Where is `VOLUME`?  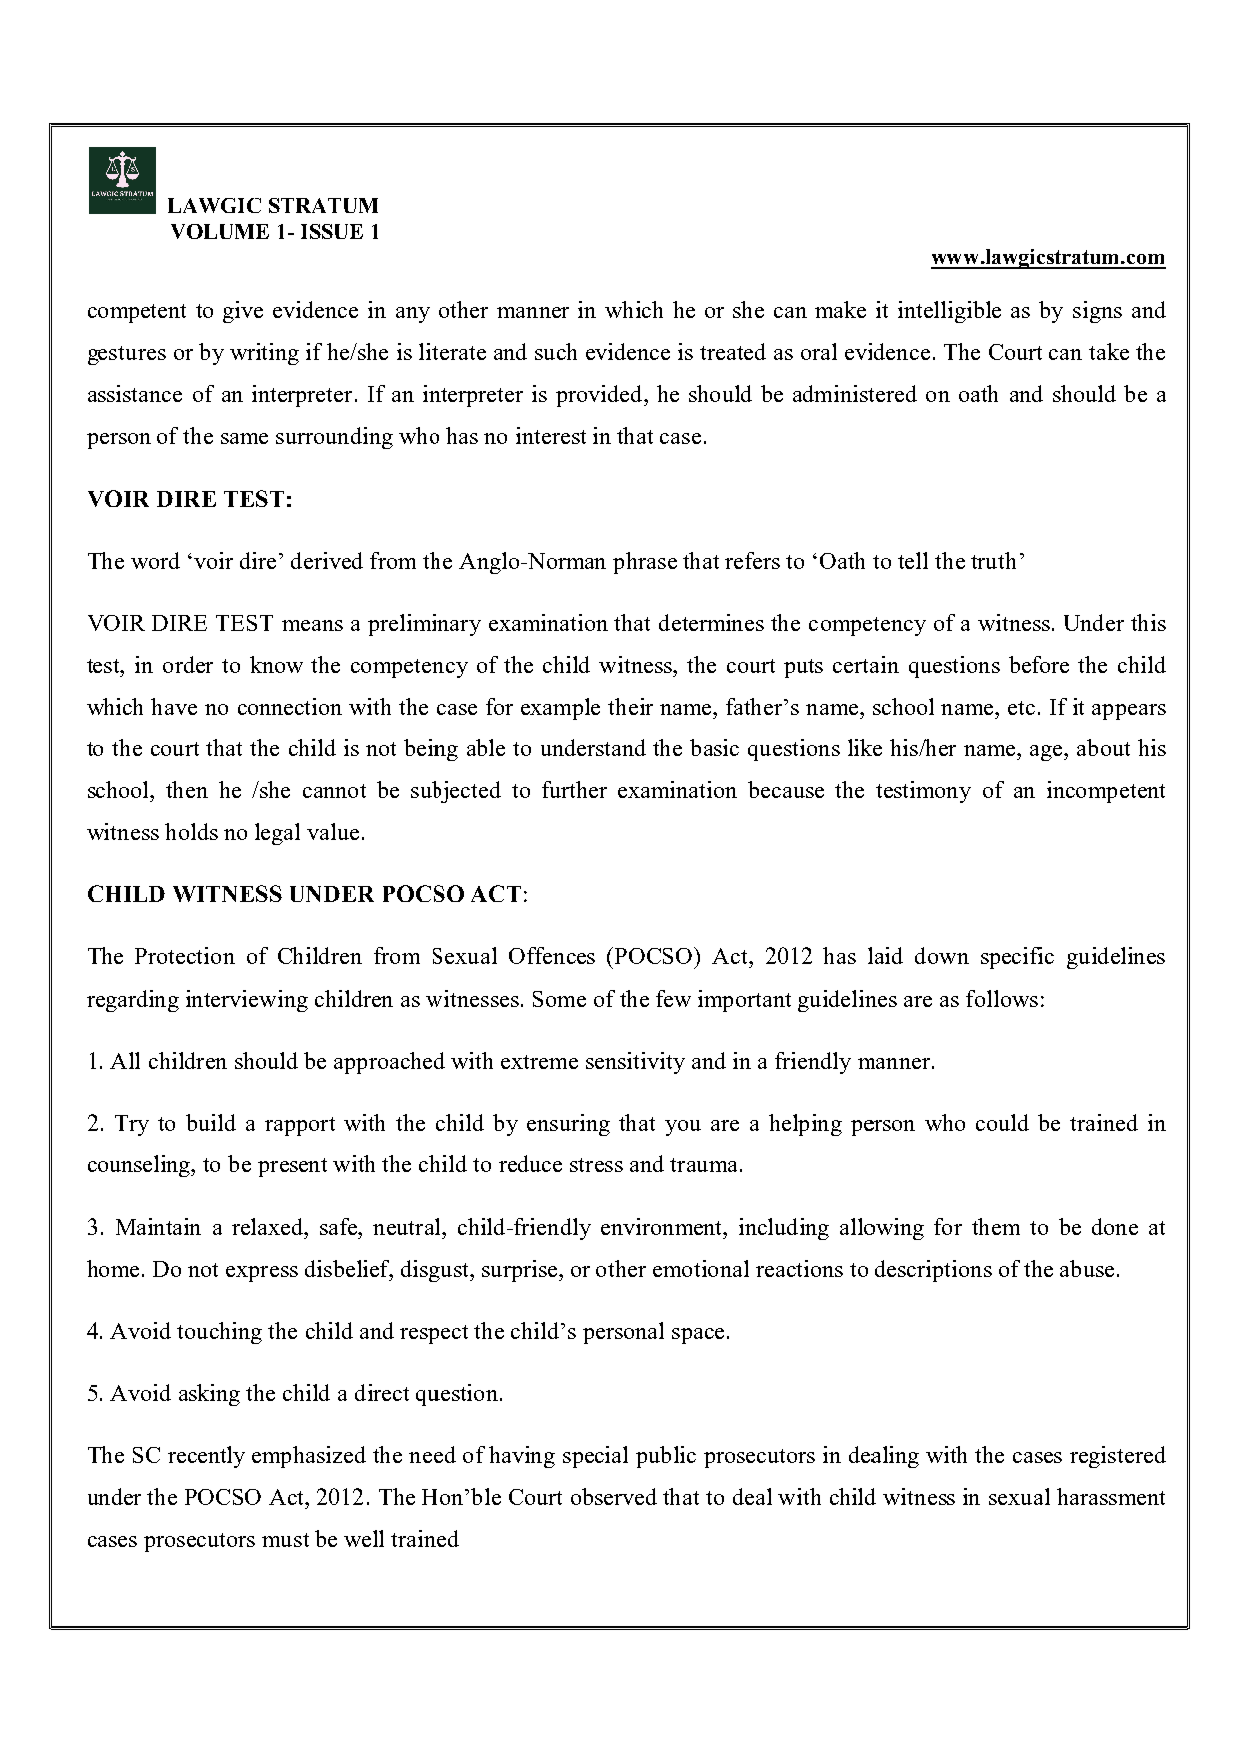 VOLUME is located at coordinates (220, 231).
